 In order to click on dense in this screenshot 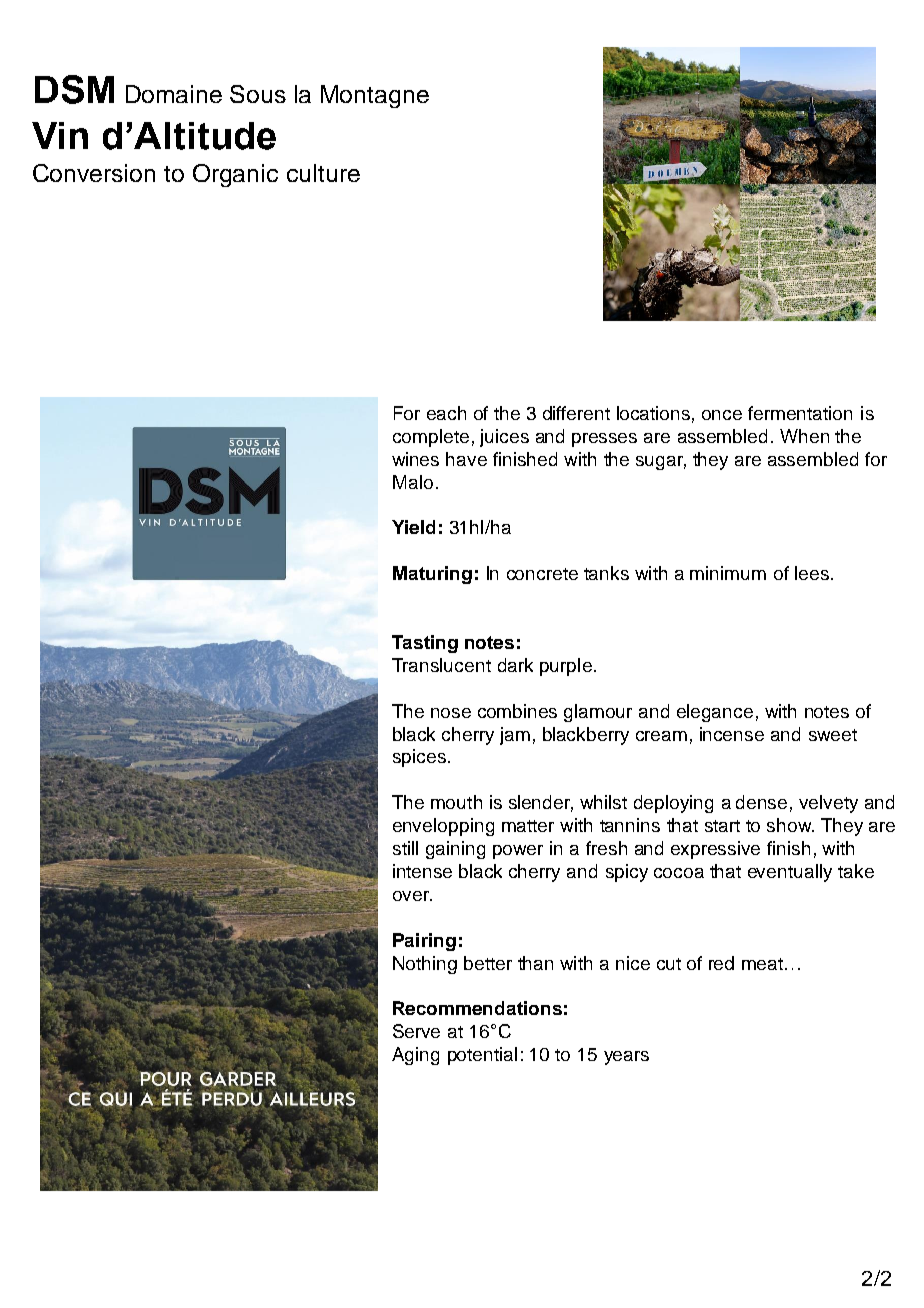, I will do `click(761, 802)`.
